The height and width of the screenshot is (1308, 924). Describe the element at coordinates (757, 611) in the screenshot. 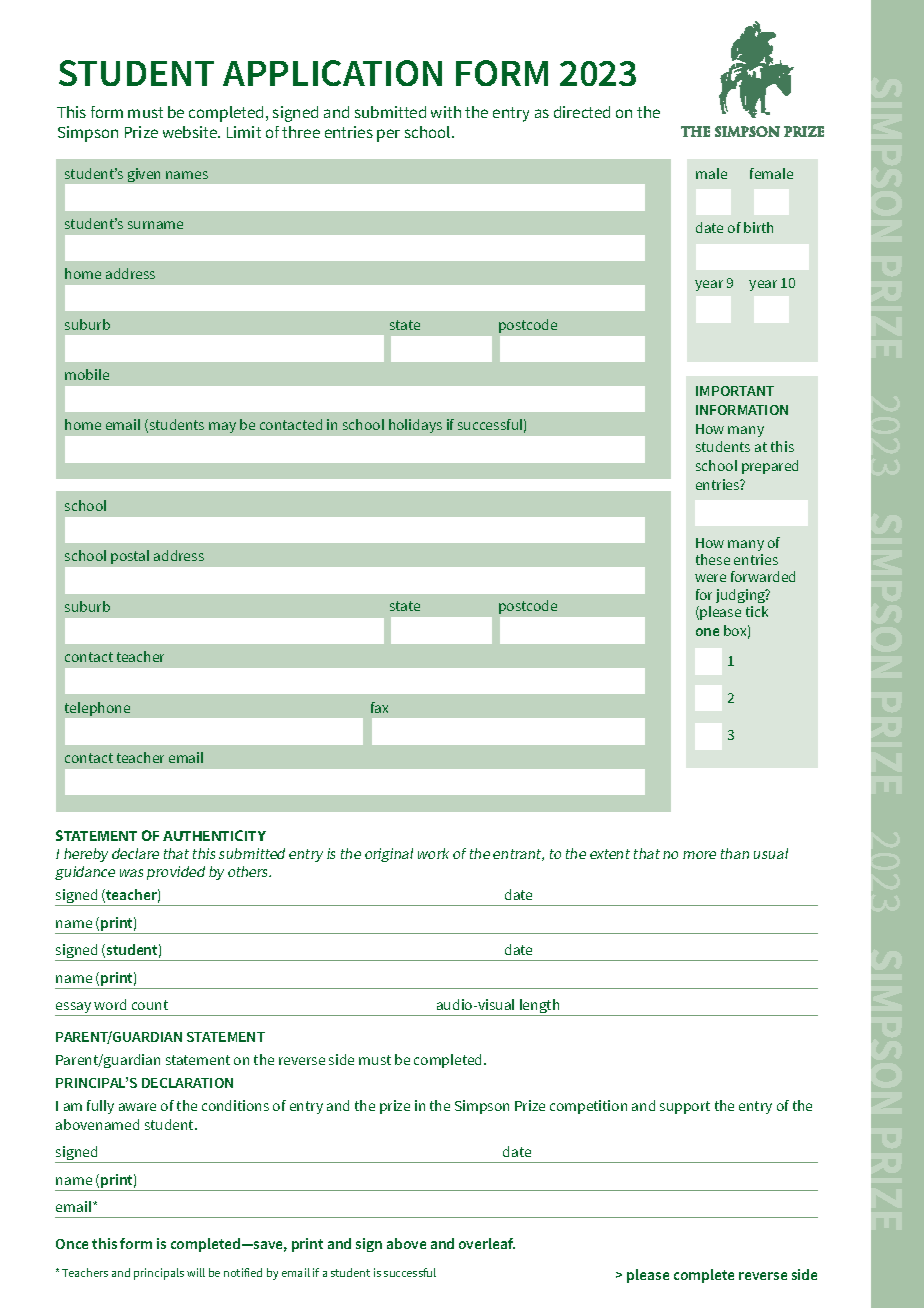

I see `tick` at that location.
